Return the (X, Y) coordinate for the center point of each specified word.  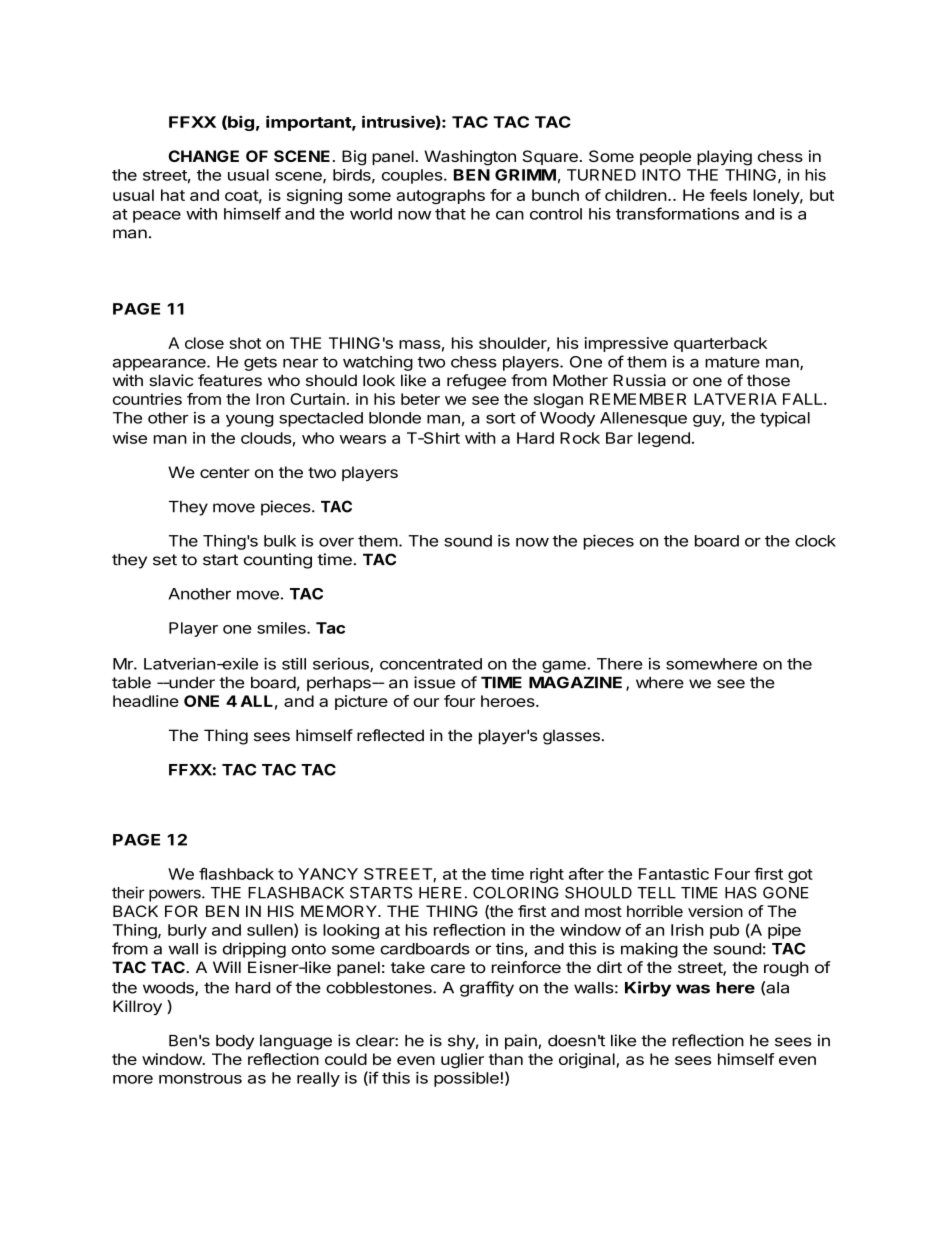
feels (728, 195)
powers (176, 895)
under (191, 682)
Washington (470, 158)
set (165, 560)
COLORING (516, 893)
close (204, 343)
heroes (509, 701)
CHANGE (203, 156)
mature (732, 362)
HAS (741, 893)
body (235, 1042)
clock (815, 541)
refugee (476, 382)
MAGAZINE (575, 682)
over (336, 542)
